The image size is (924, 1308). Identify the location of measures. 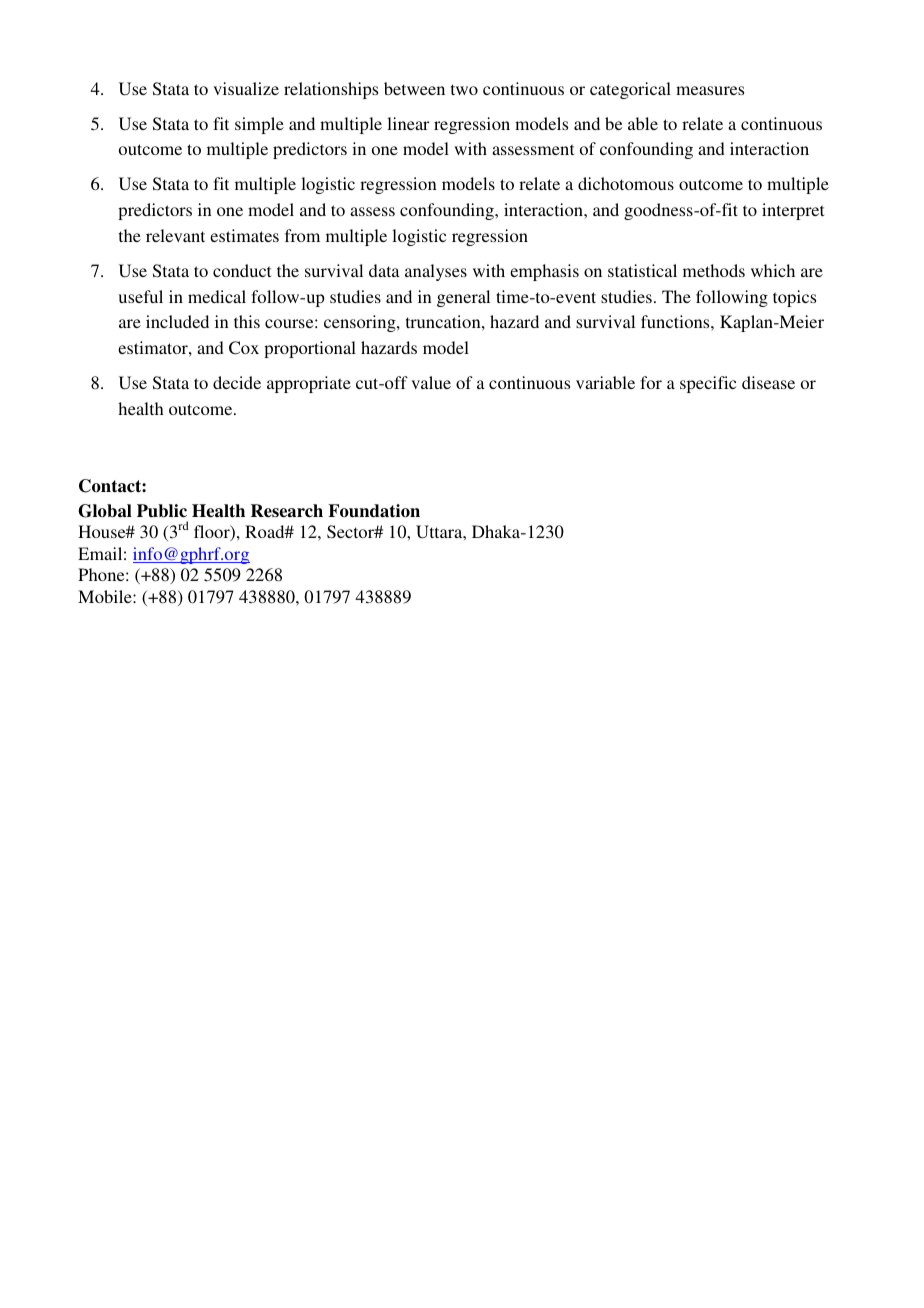
(710, 90).
